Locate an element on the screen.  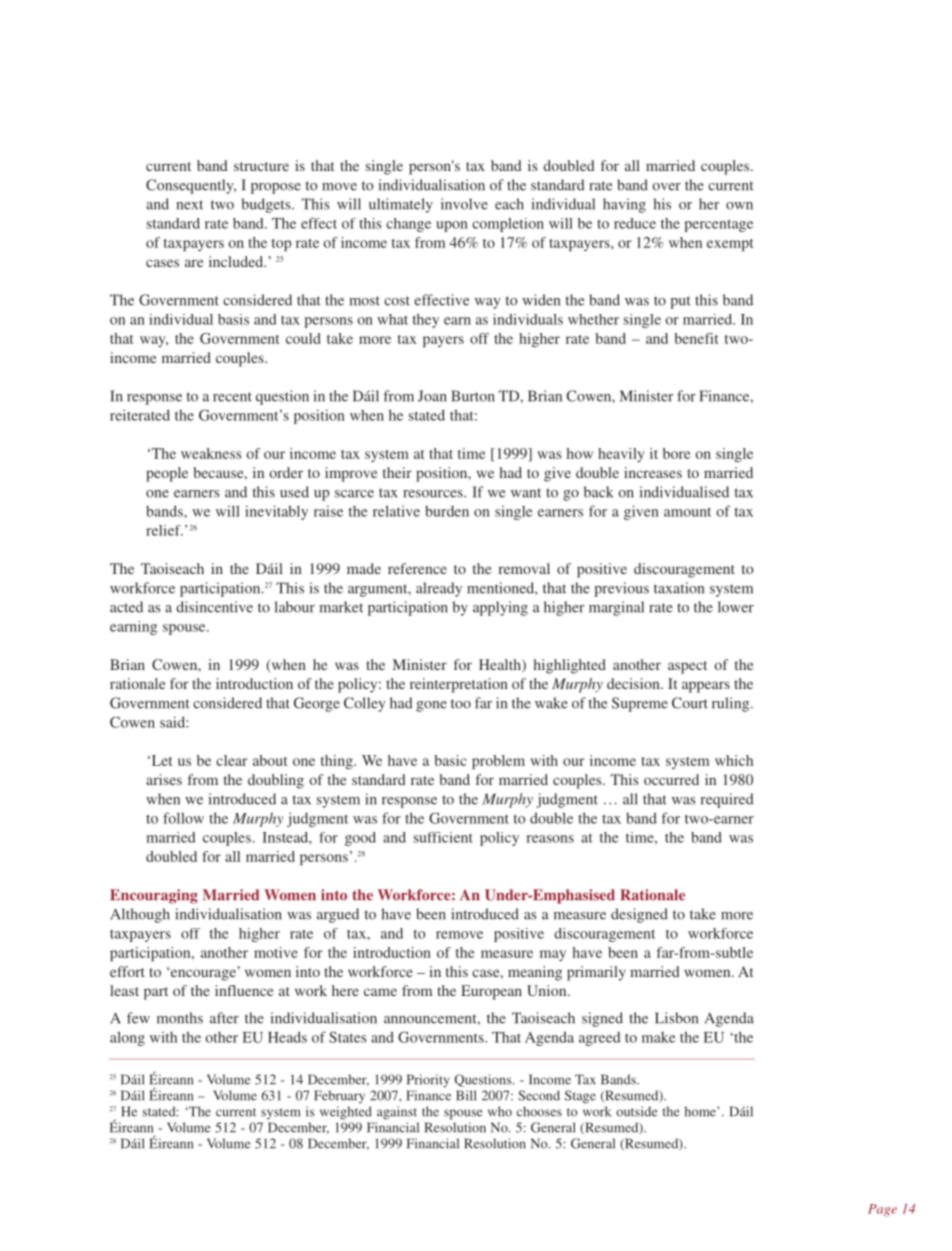
follow is located at coordinates (183, 818).
